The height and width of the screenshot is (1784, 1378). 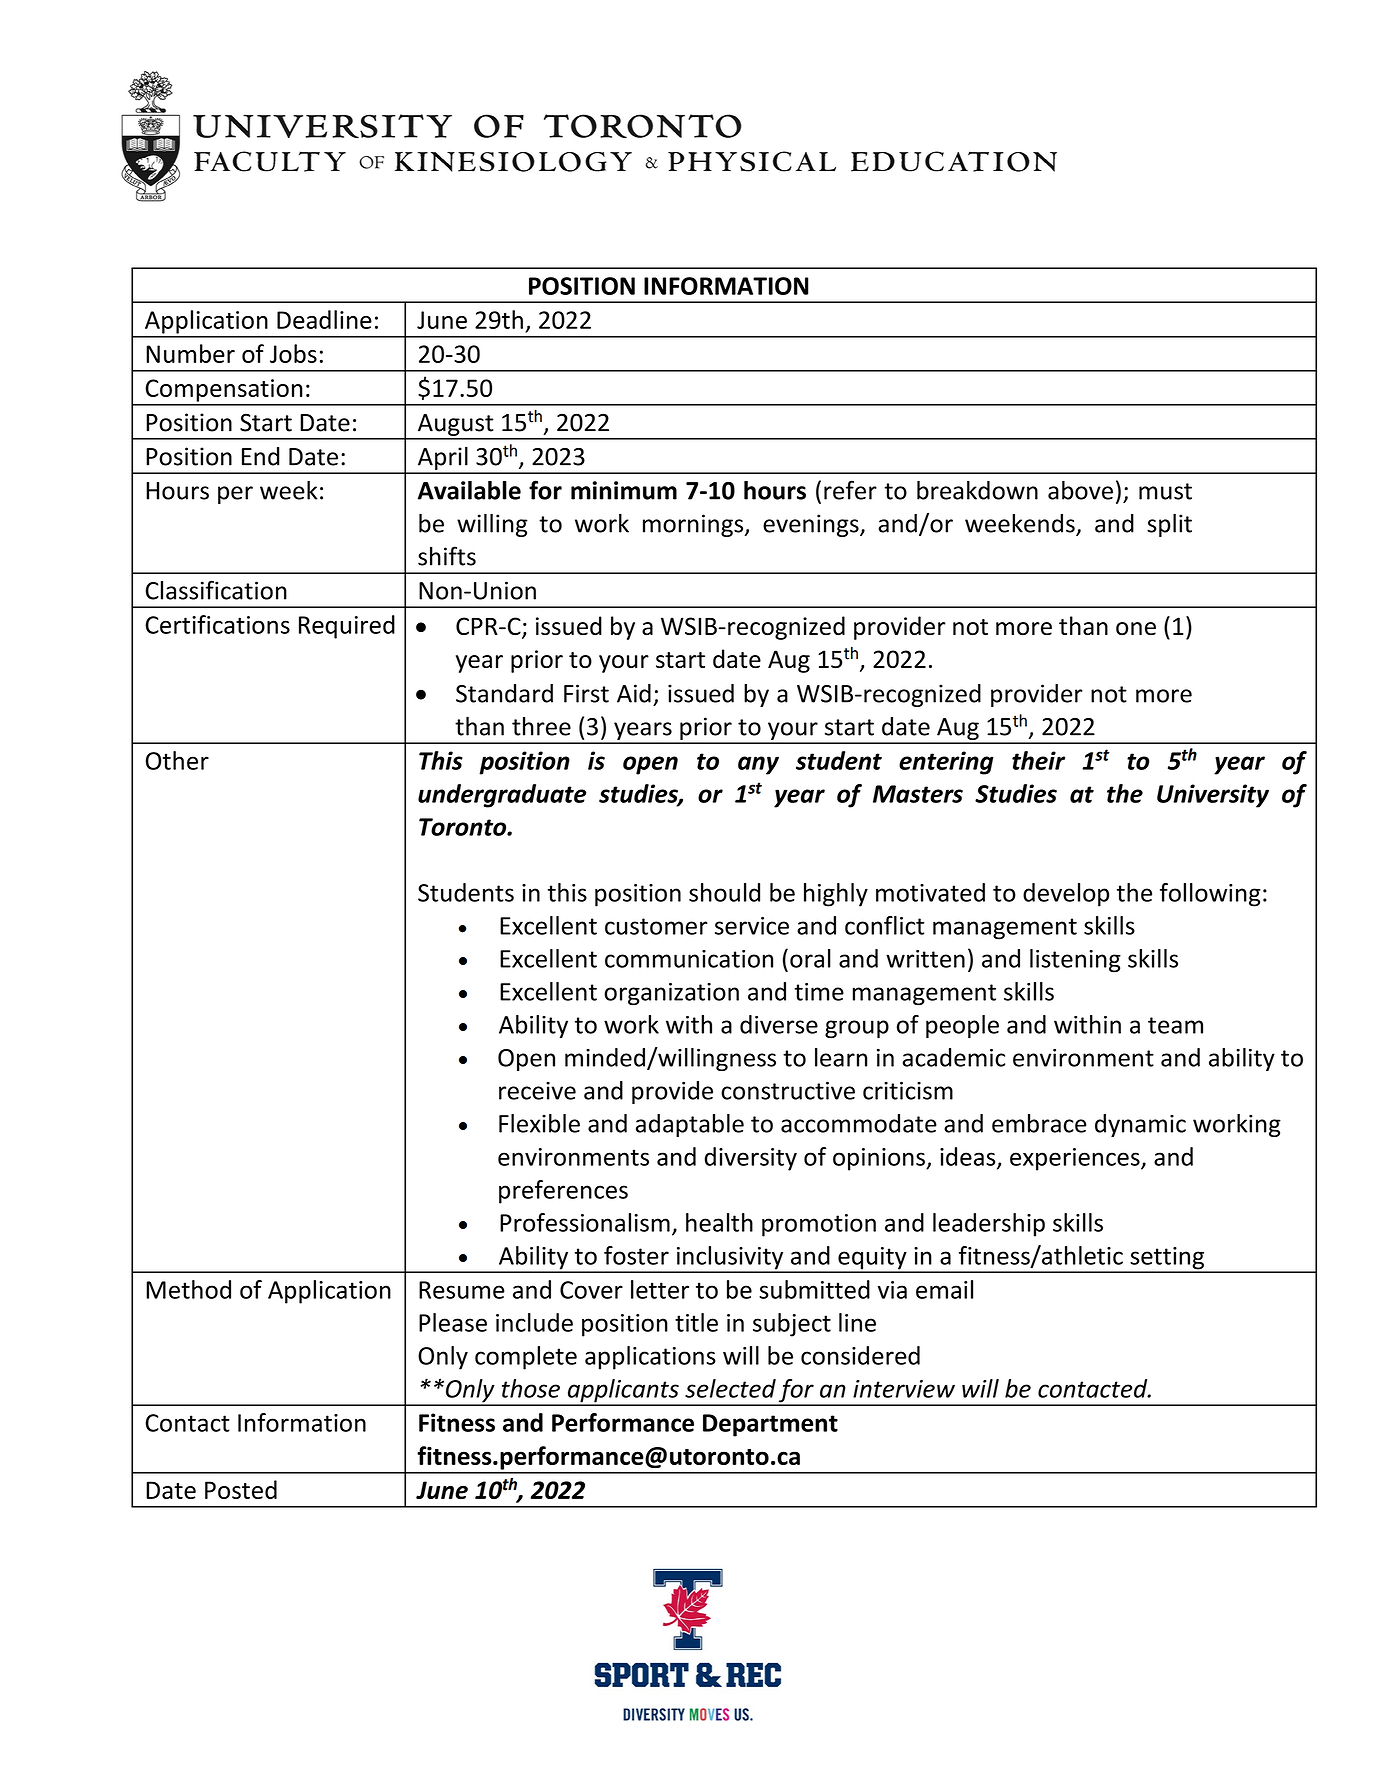 I want to click on their, so click(x=1038, y=760).
